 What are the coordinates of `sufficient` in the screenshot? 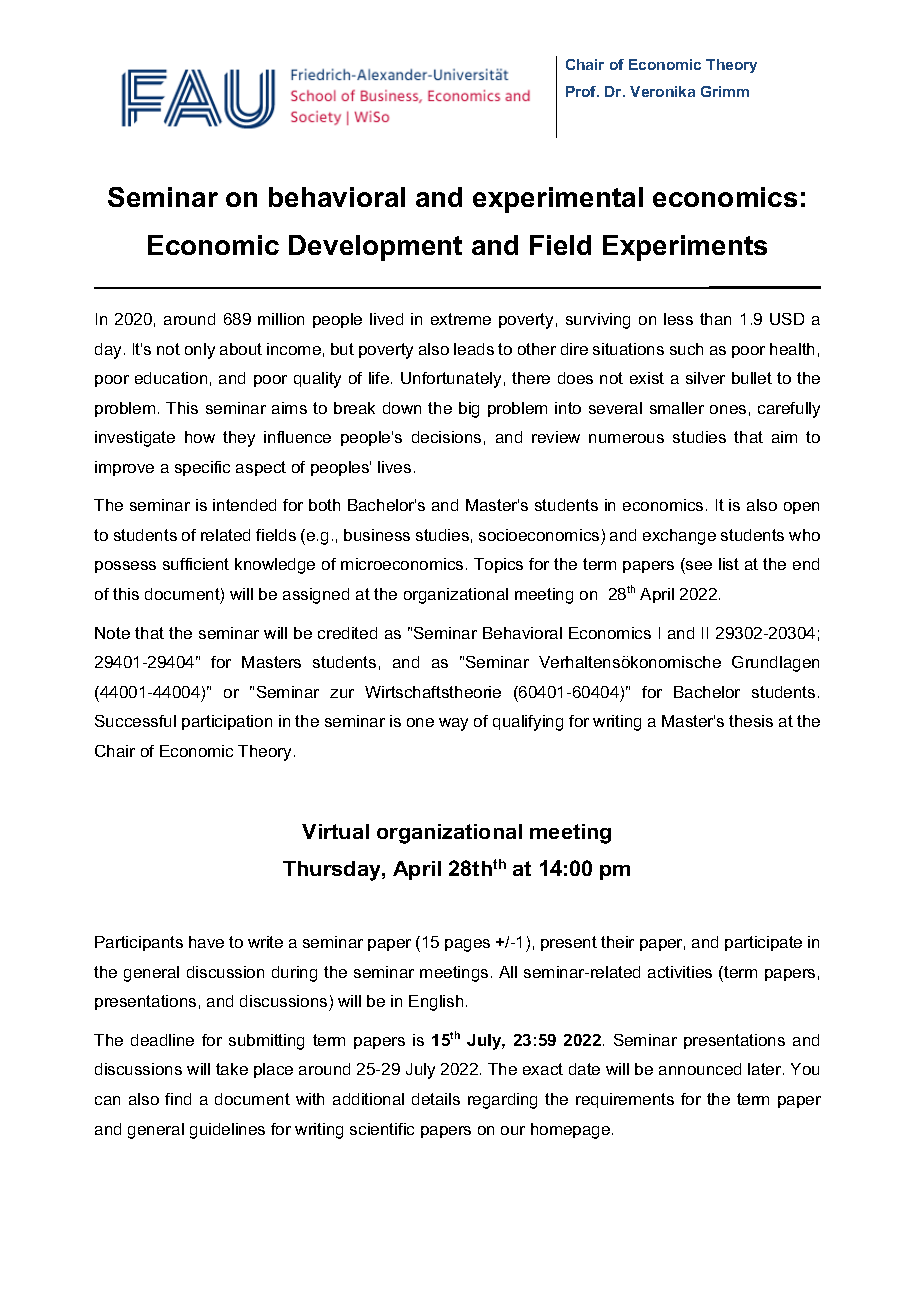 It's located at (196, 564).
